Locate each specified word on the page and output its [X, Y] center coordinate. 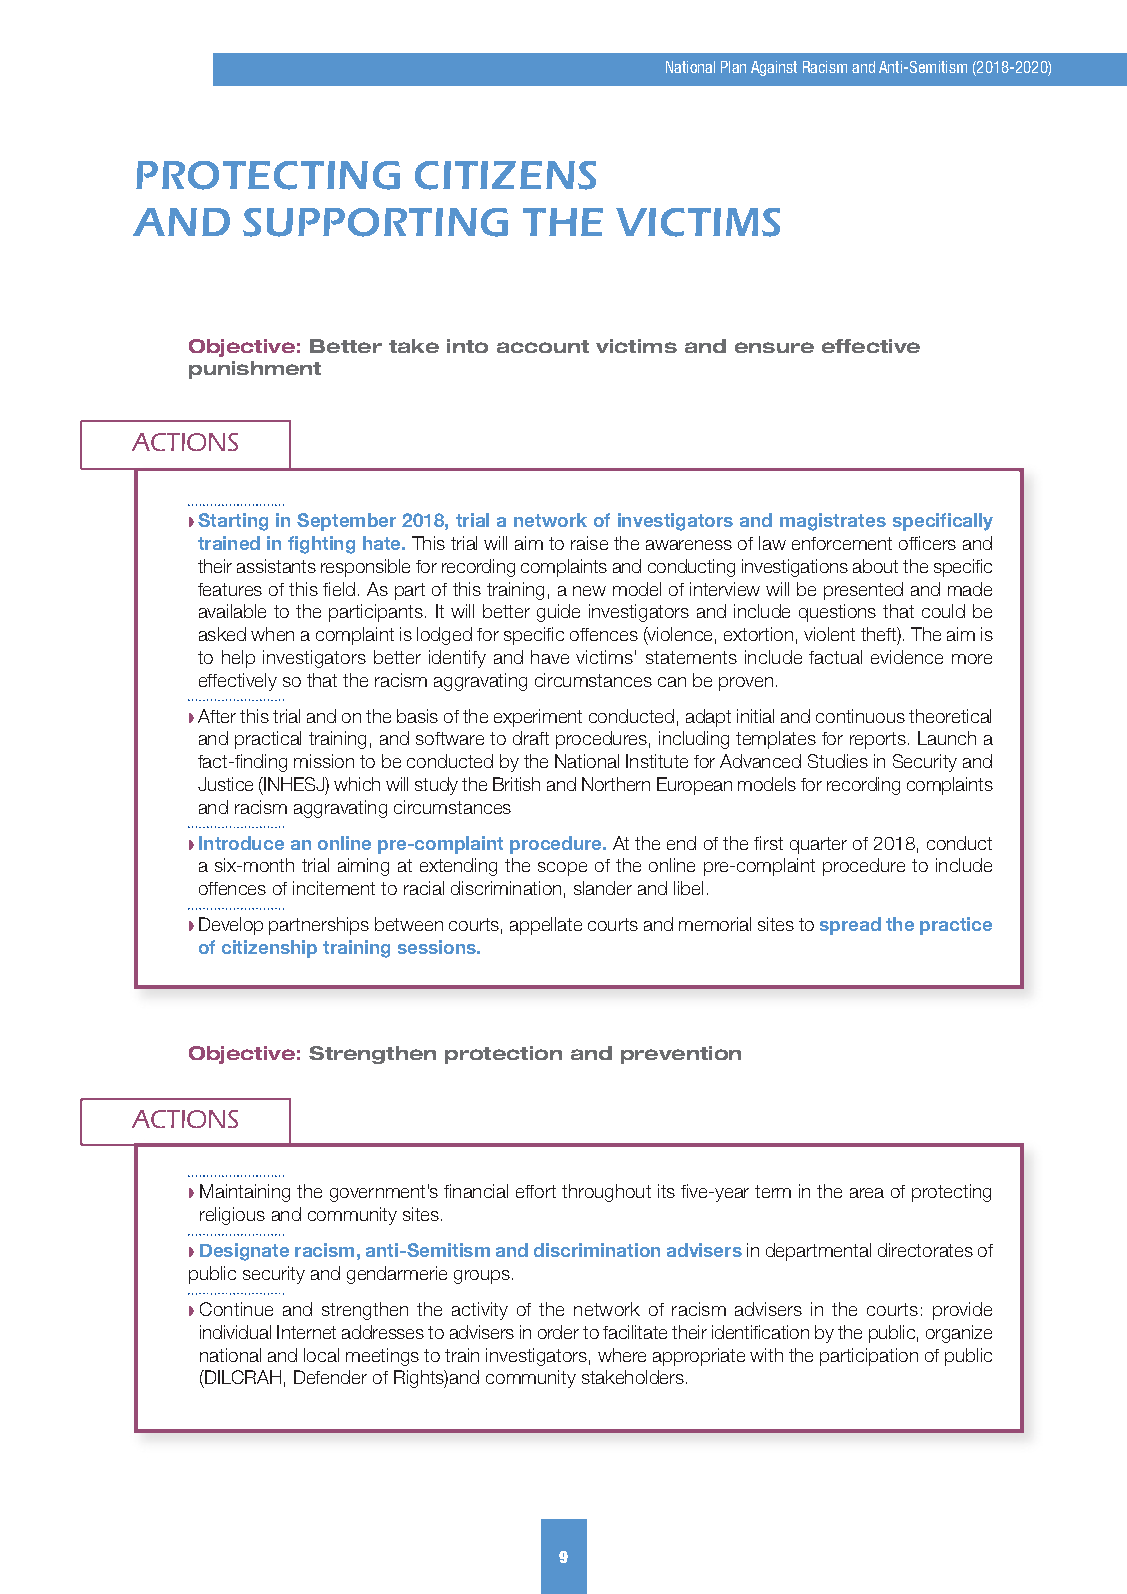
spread [850, 926]
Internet [306, 1332]
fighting [321, 545]
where [622, 1355]
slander [603, 888]
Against [774, 68]
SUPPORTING [375, 222]
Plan [733, 67]
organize [959, 1334]
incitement [334, 888]
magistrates [833, 522]
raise [589, 543]
